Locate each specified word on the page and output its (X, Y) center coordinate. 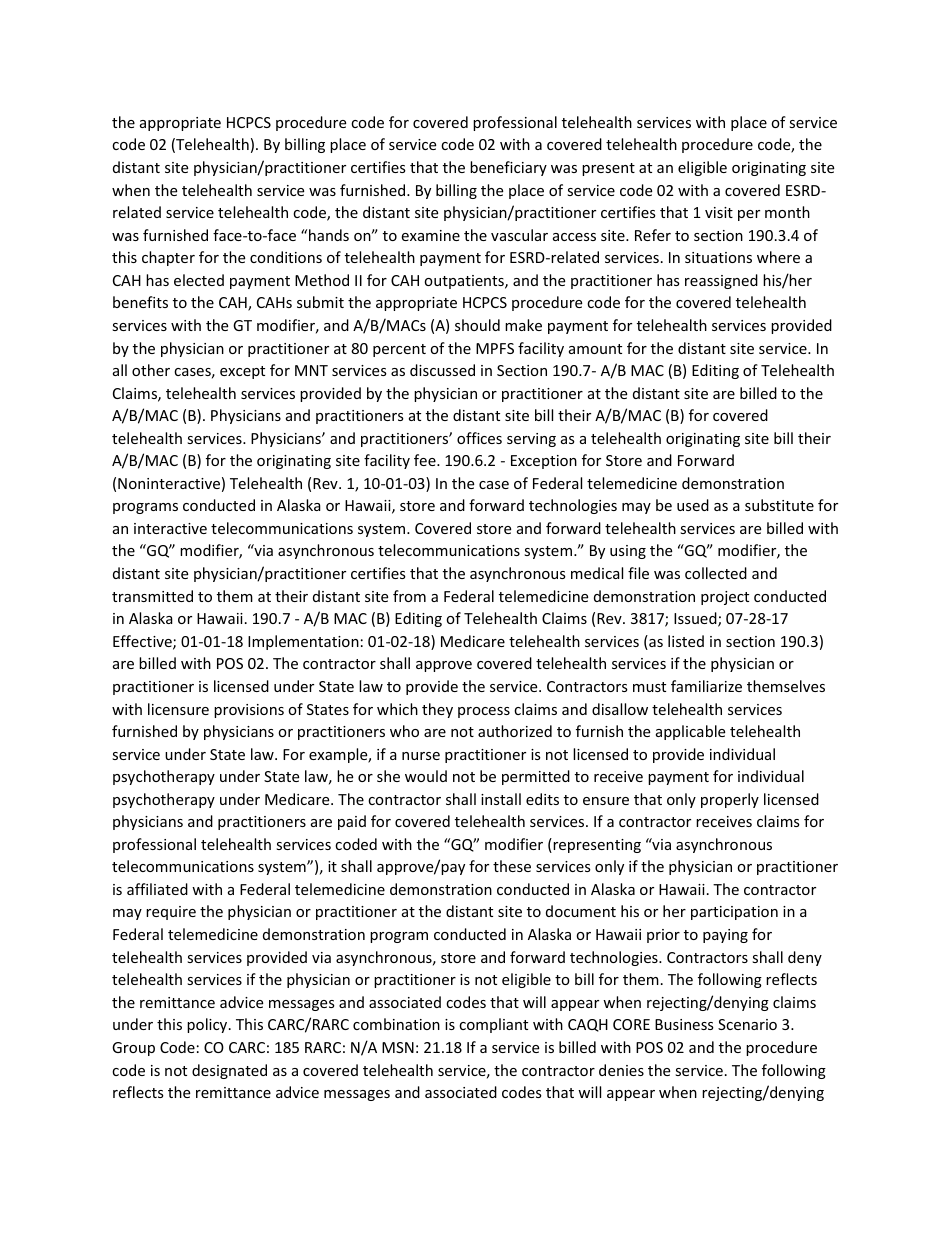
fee (426, 460)
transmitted (152, 596)
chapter (168, 258)
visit (719, 212)
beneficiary (508, 168)
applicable (690, 732)
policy (208, 1025)
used (693, 505)
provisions (249, 711)
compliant (493, 1025)
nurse (421, 756)
